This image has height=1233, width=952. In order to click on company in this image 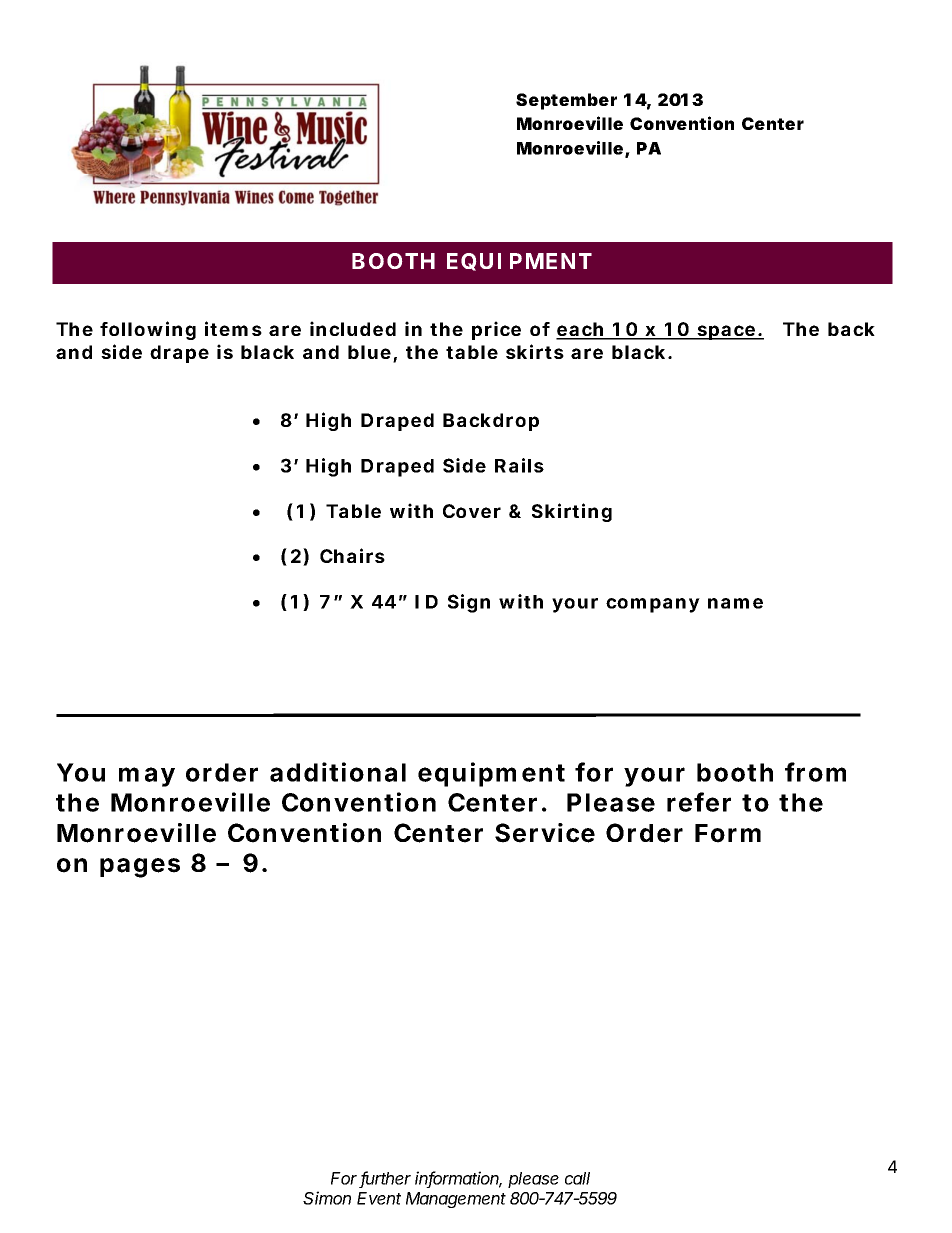, I will do `click(653, 605)`.
